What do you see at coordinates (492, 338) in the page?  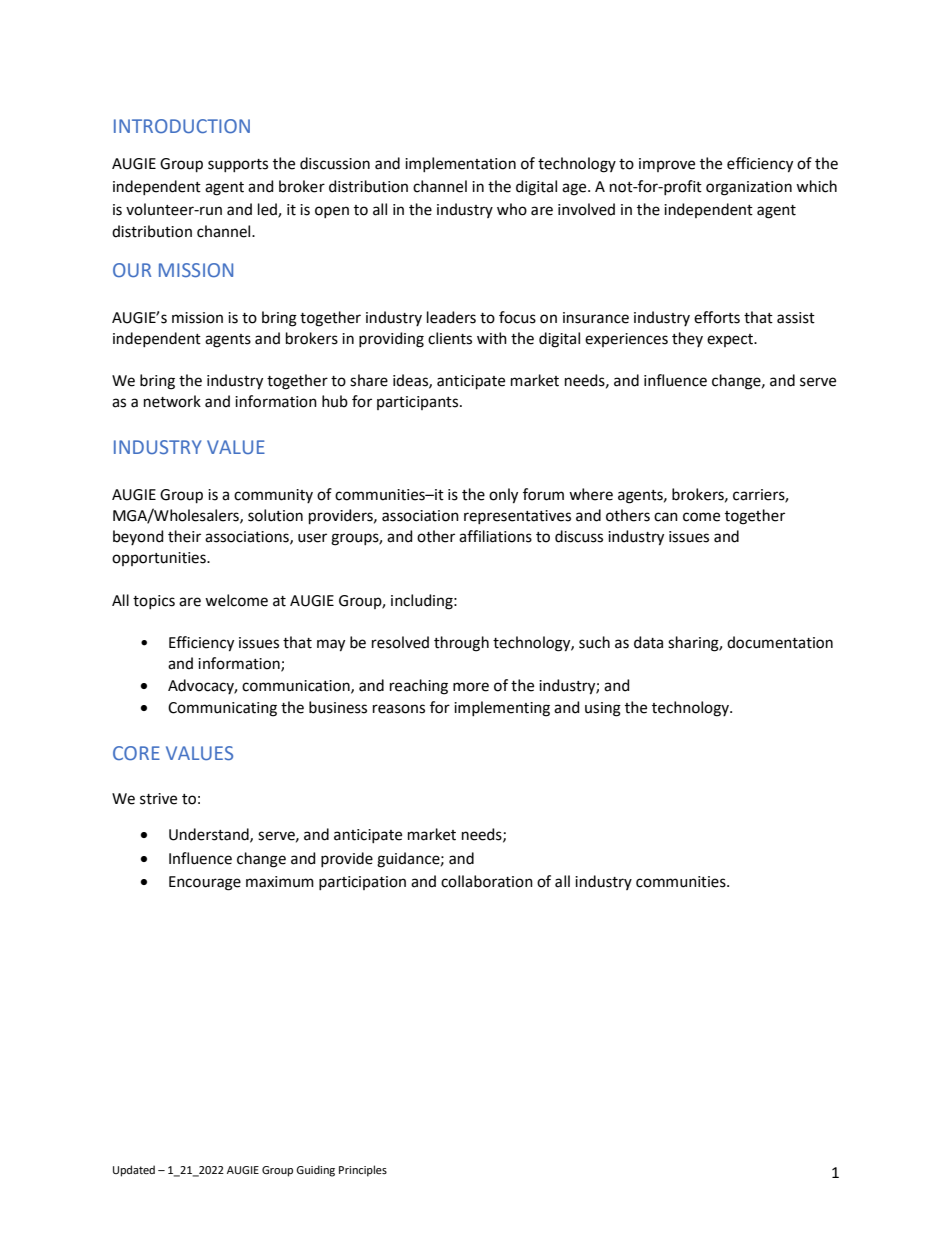 I see `with` at bounding box center [492, 338].
